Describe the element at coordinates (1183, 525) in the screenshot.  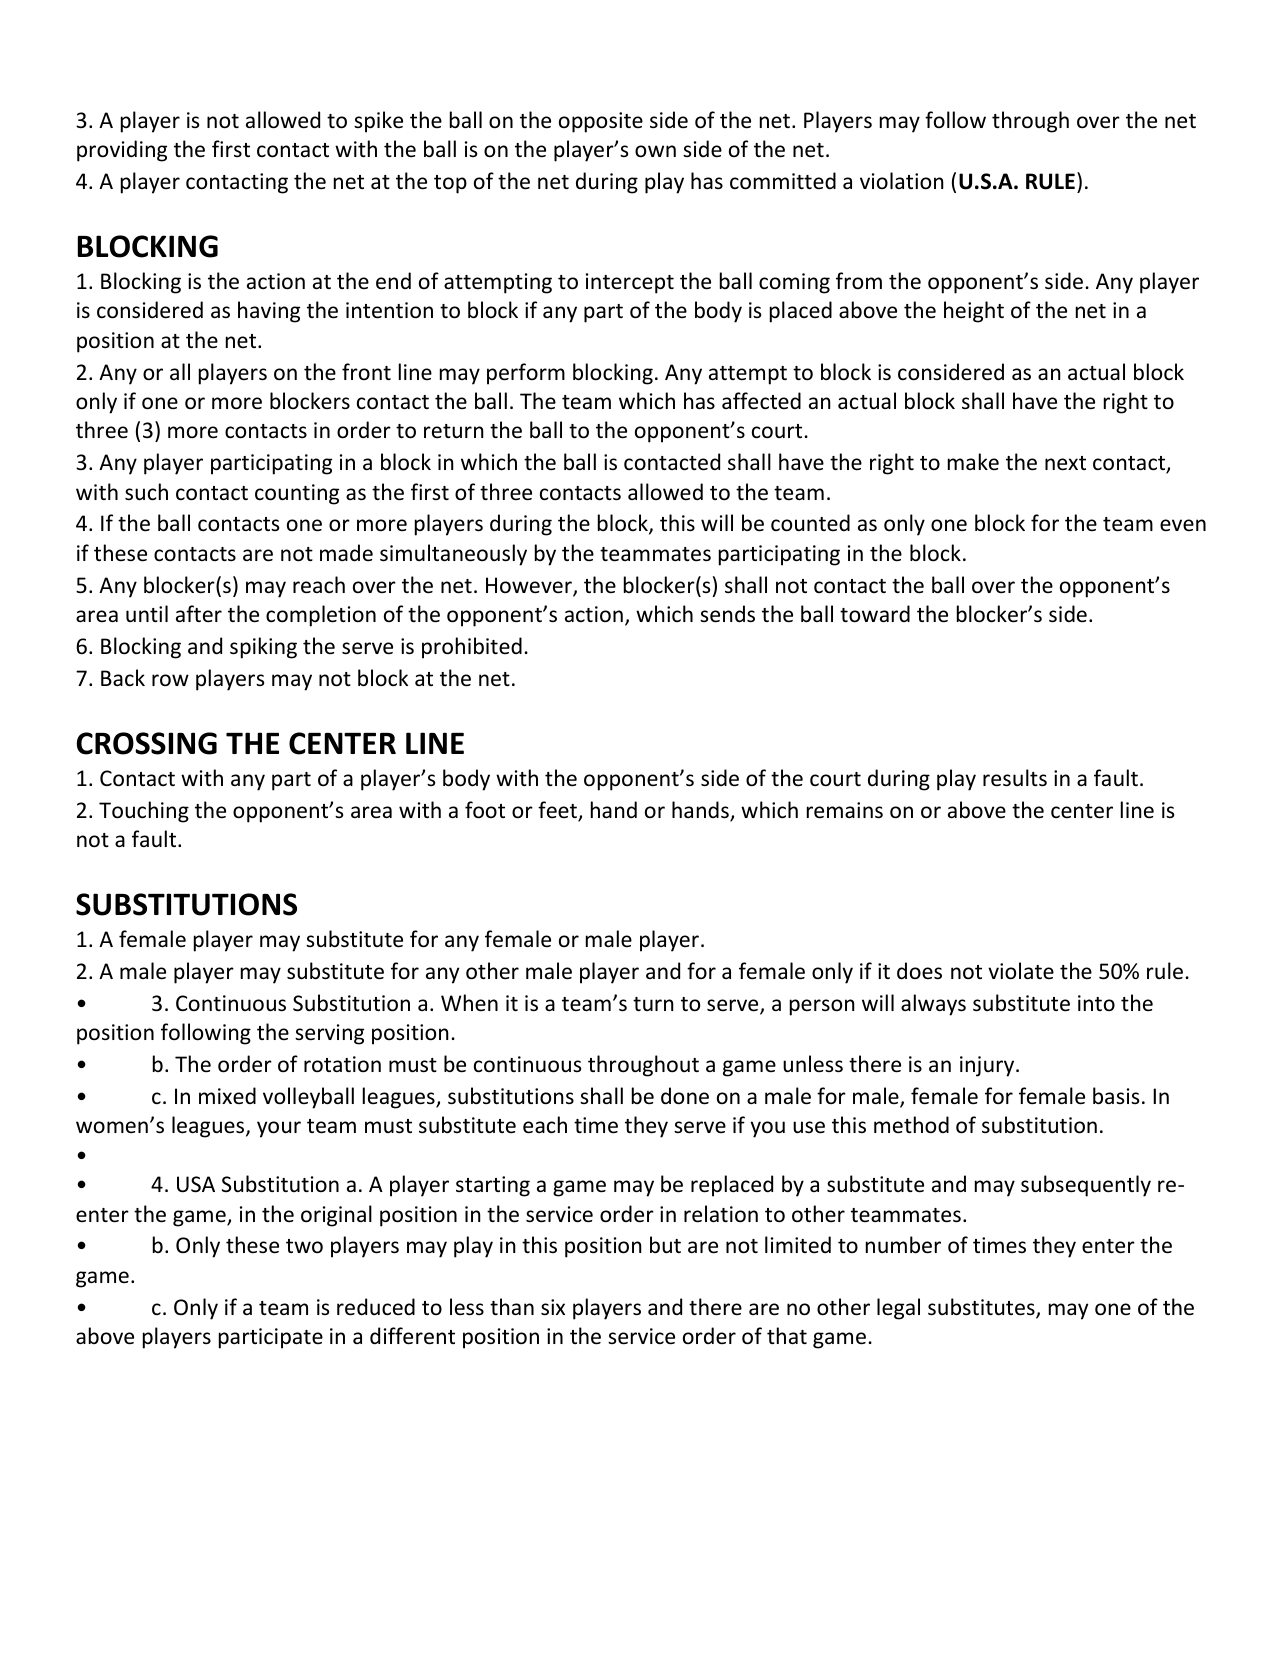
I see `even` at that location.
